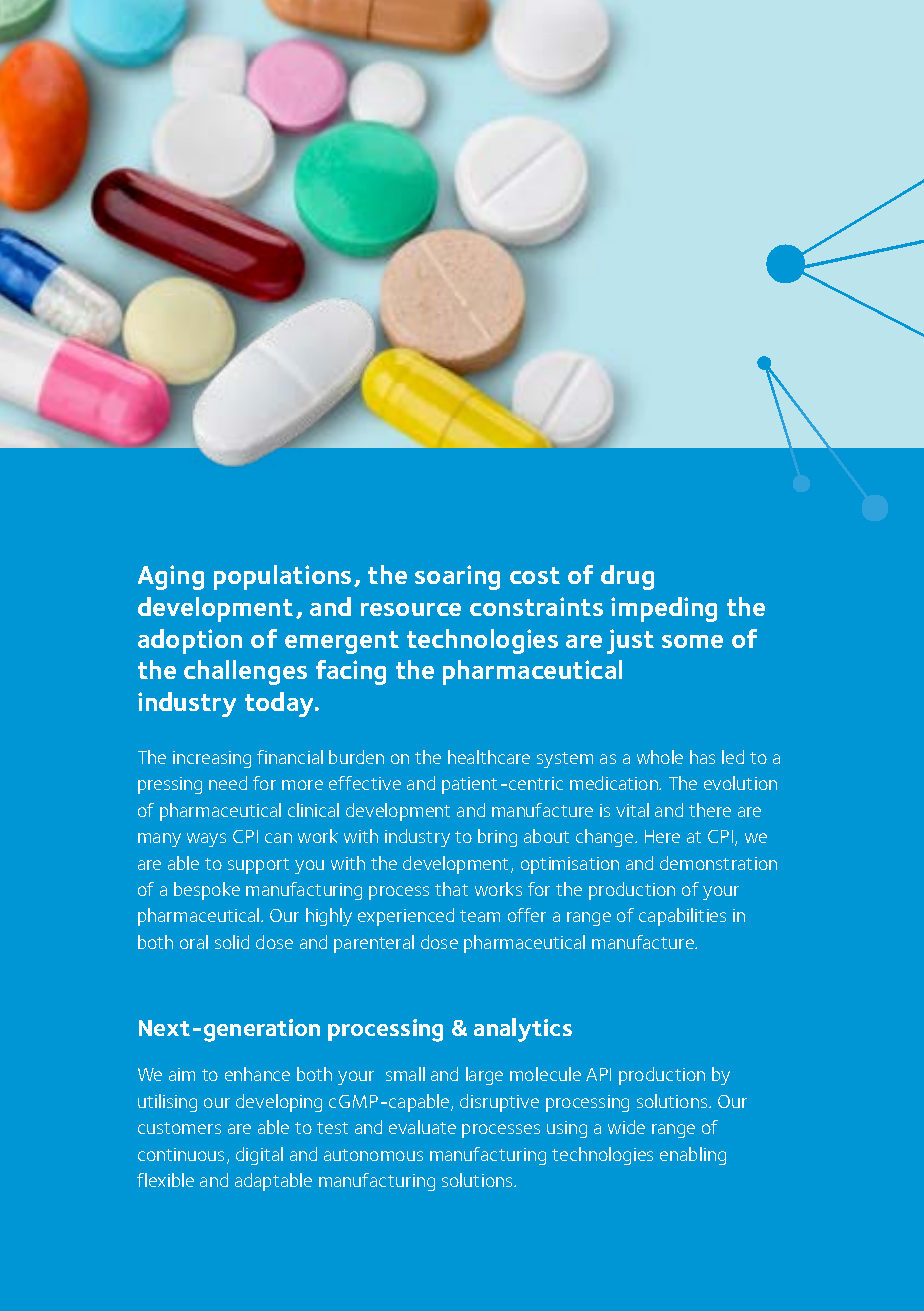 The image size is (924, 1311). I want to click on soaring, so click(457, 577).
